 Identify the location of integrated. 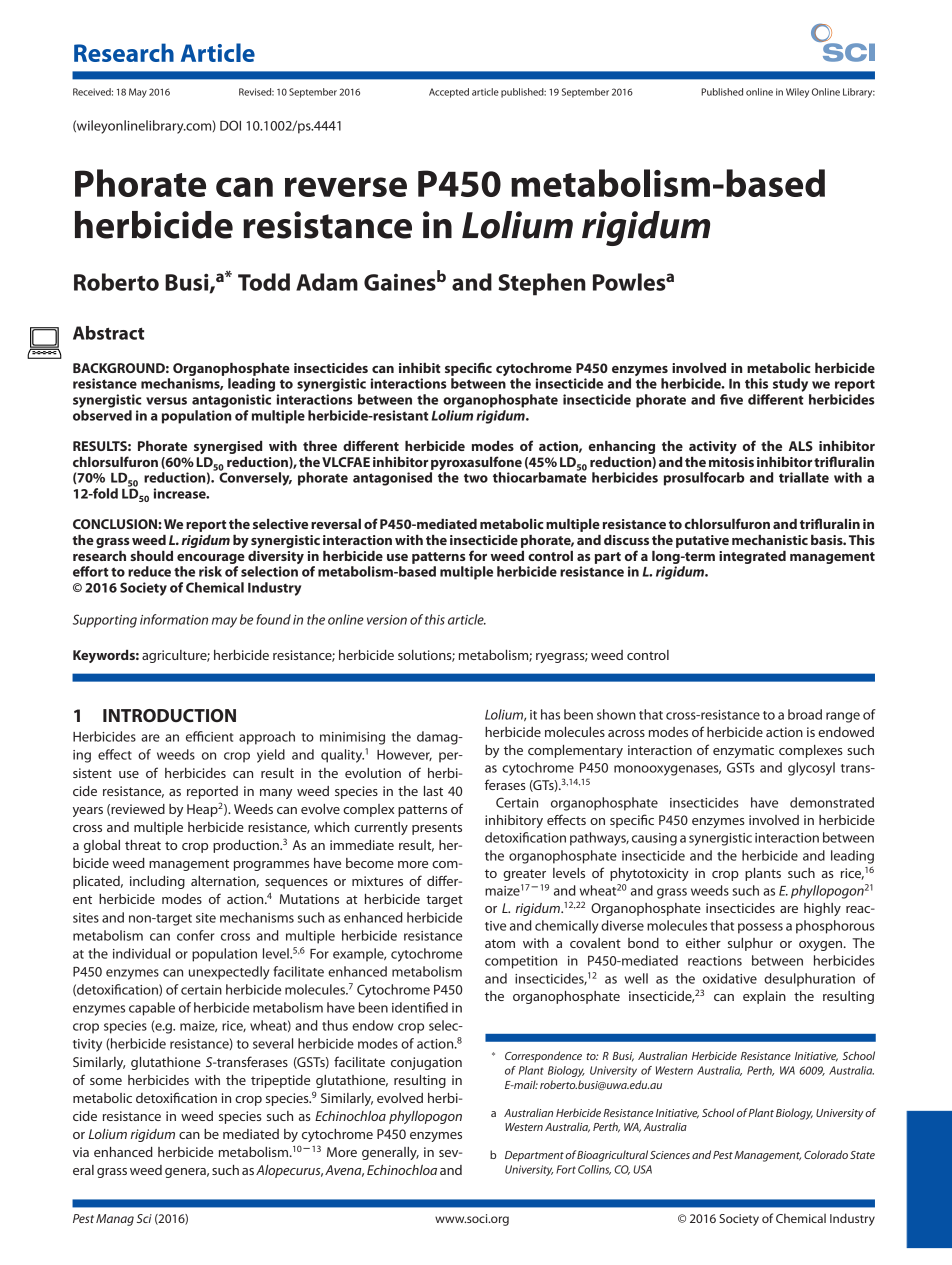
(752, 557).
